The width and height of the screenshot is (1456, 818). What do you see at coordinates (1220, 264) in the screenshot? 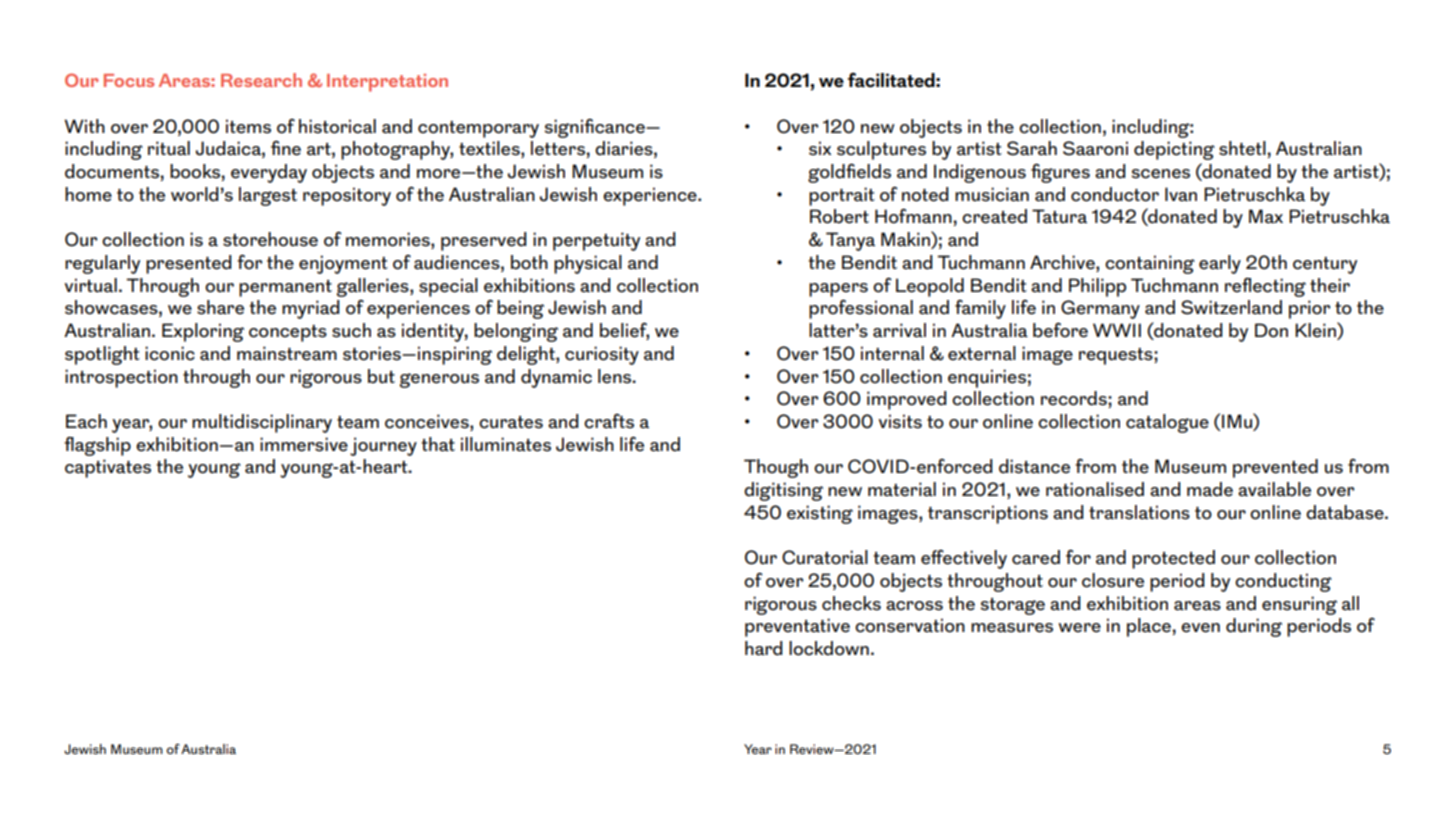
I see `early` at bounding box center [1220, 264].
